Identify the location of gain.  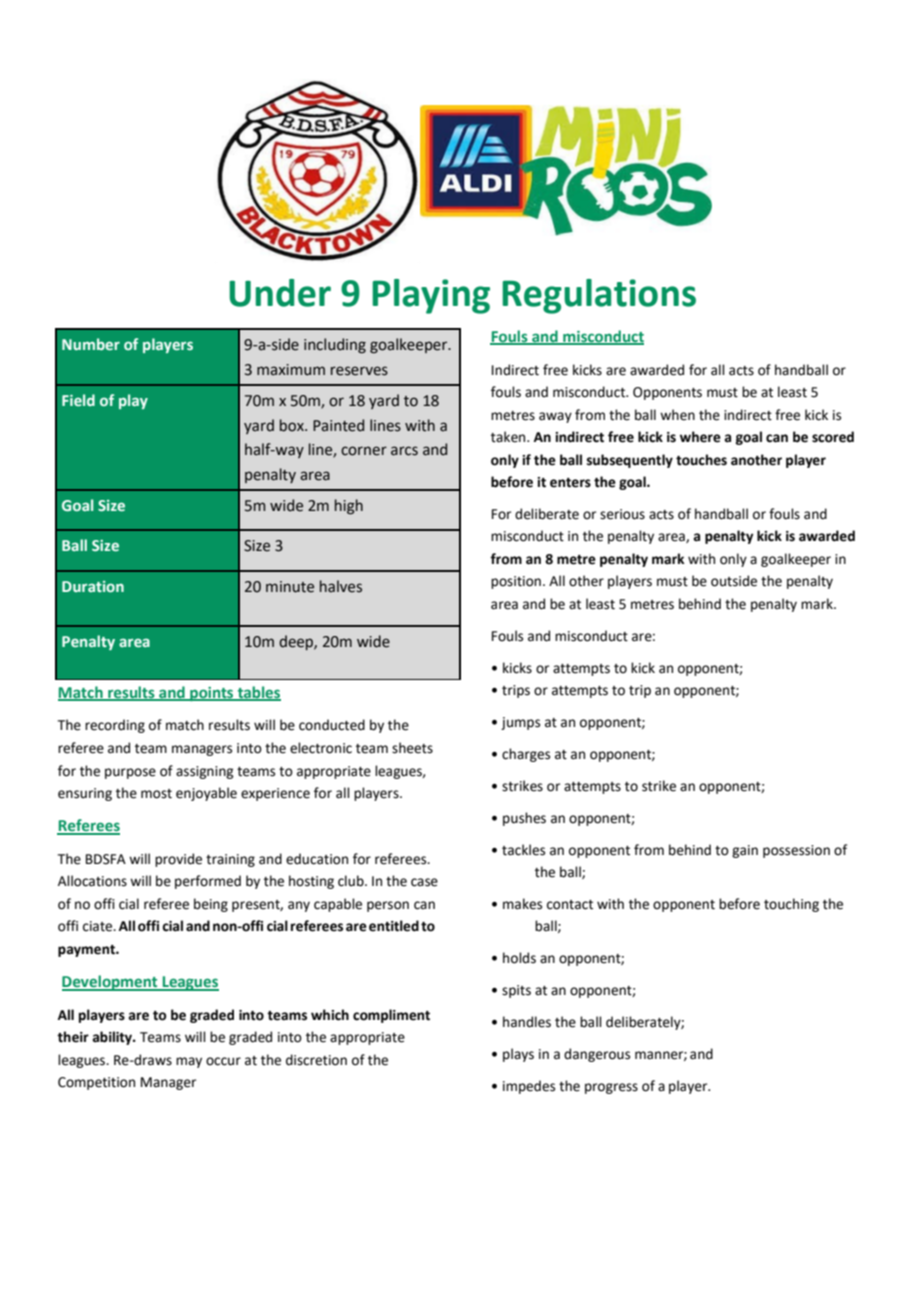
(745, 851).
